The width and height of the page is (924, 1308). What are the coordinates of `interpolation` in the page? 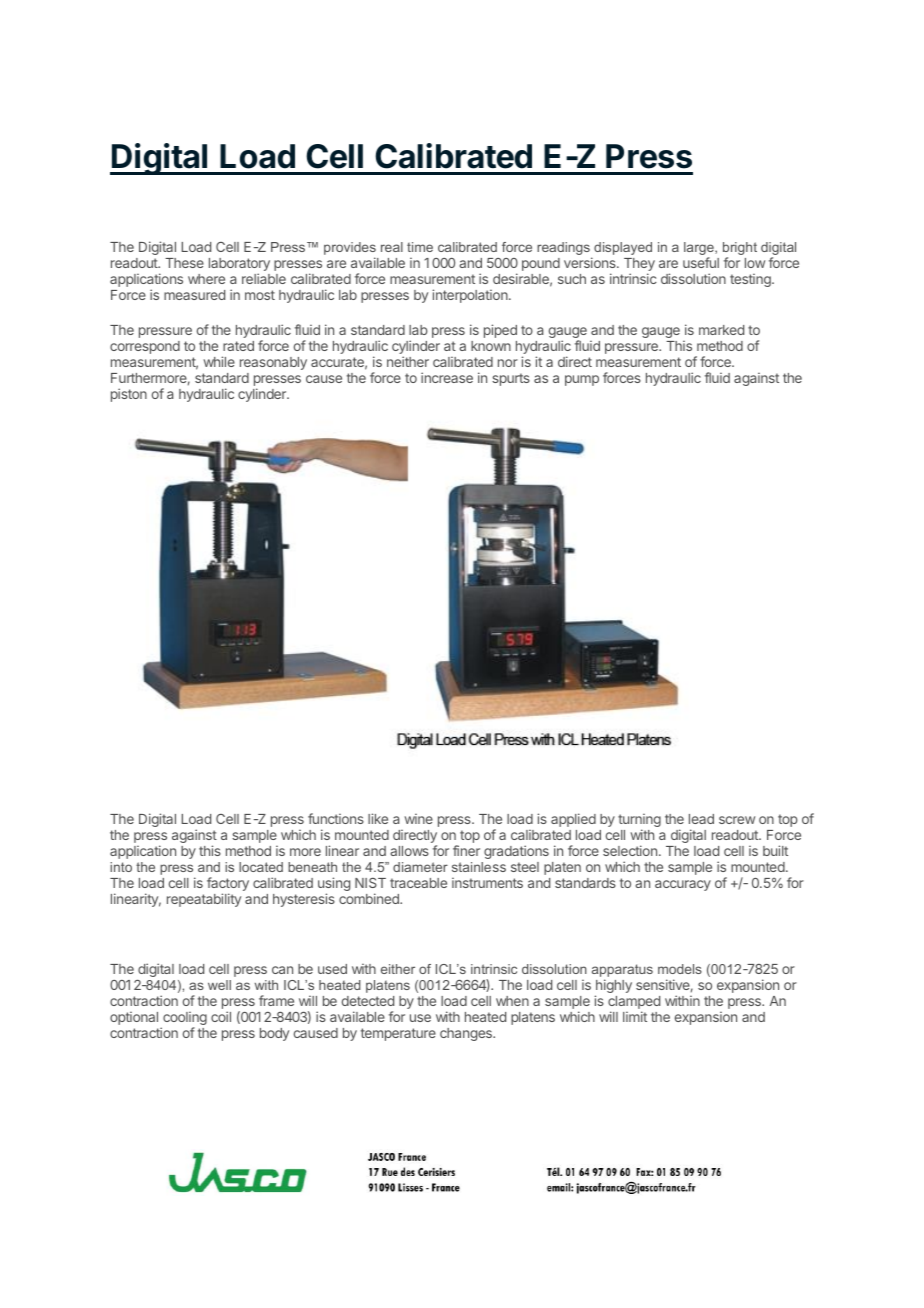 It's located at (471, 296).
